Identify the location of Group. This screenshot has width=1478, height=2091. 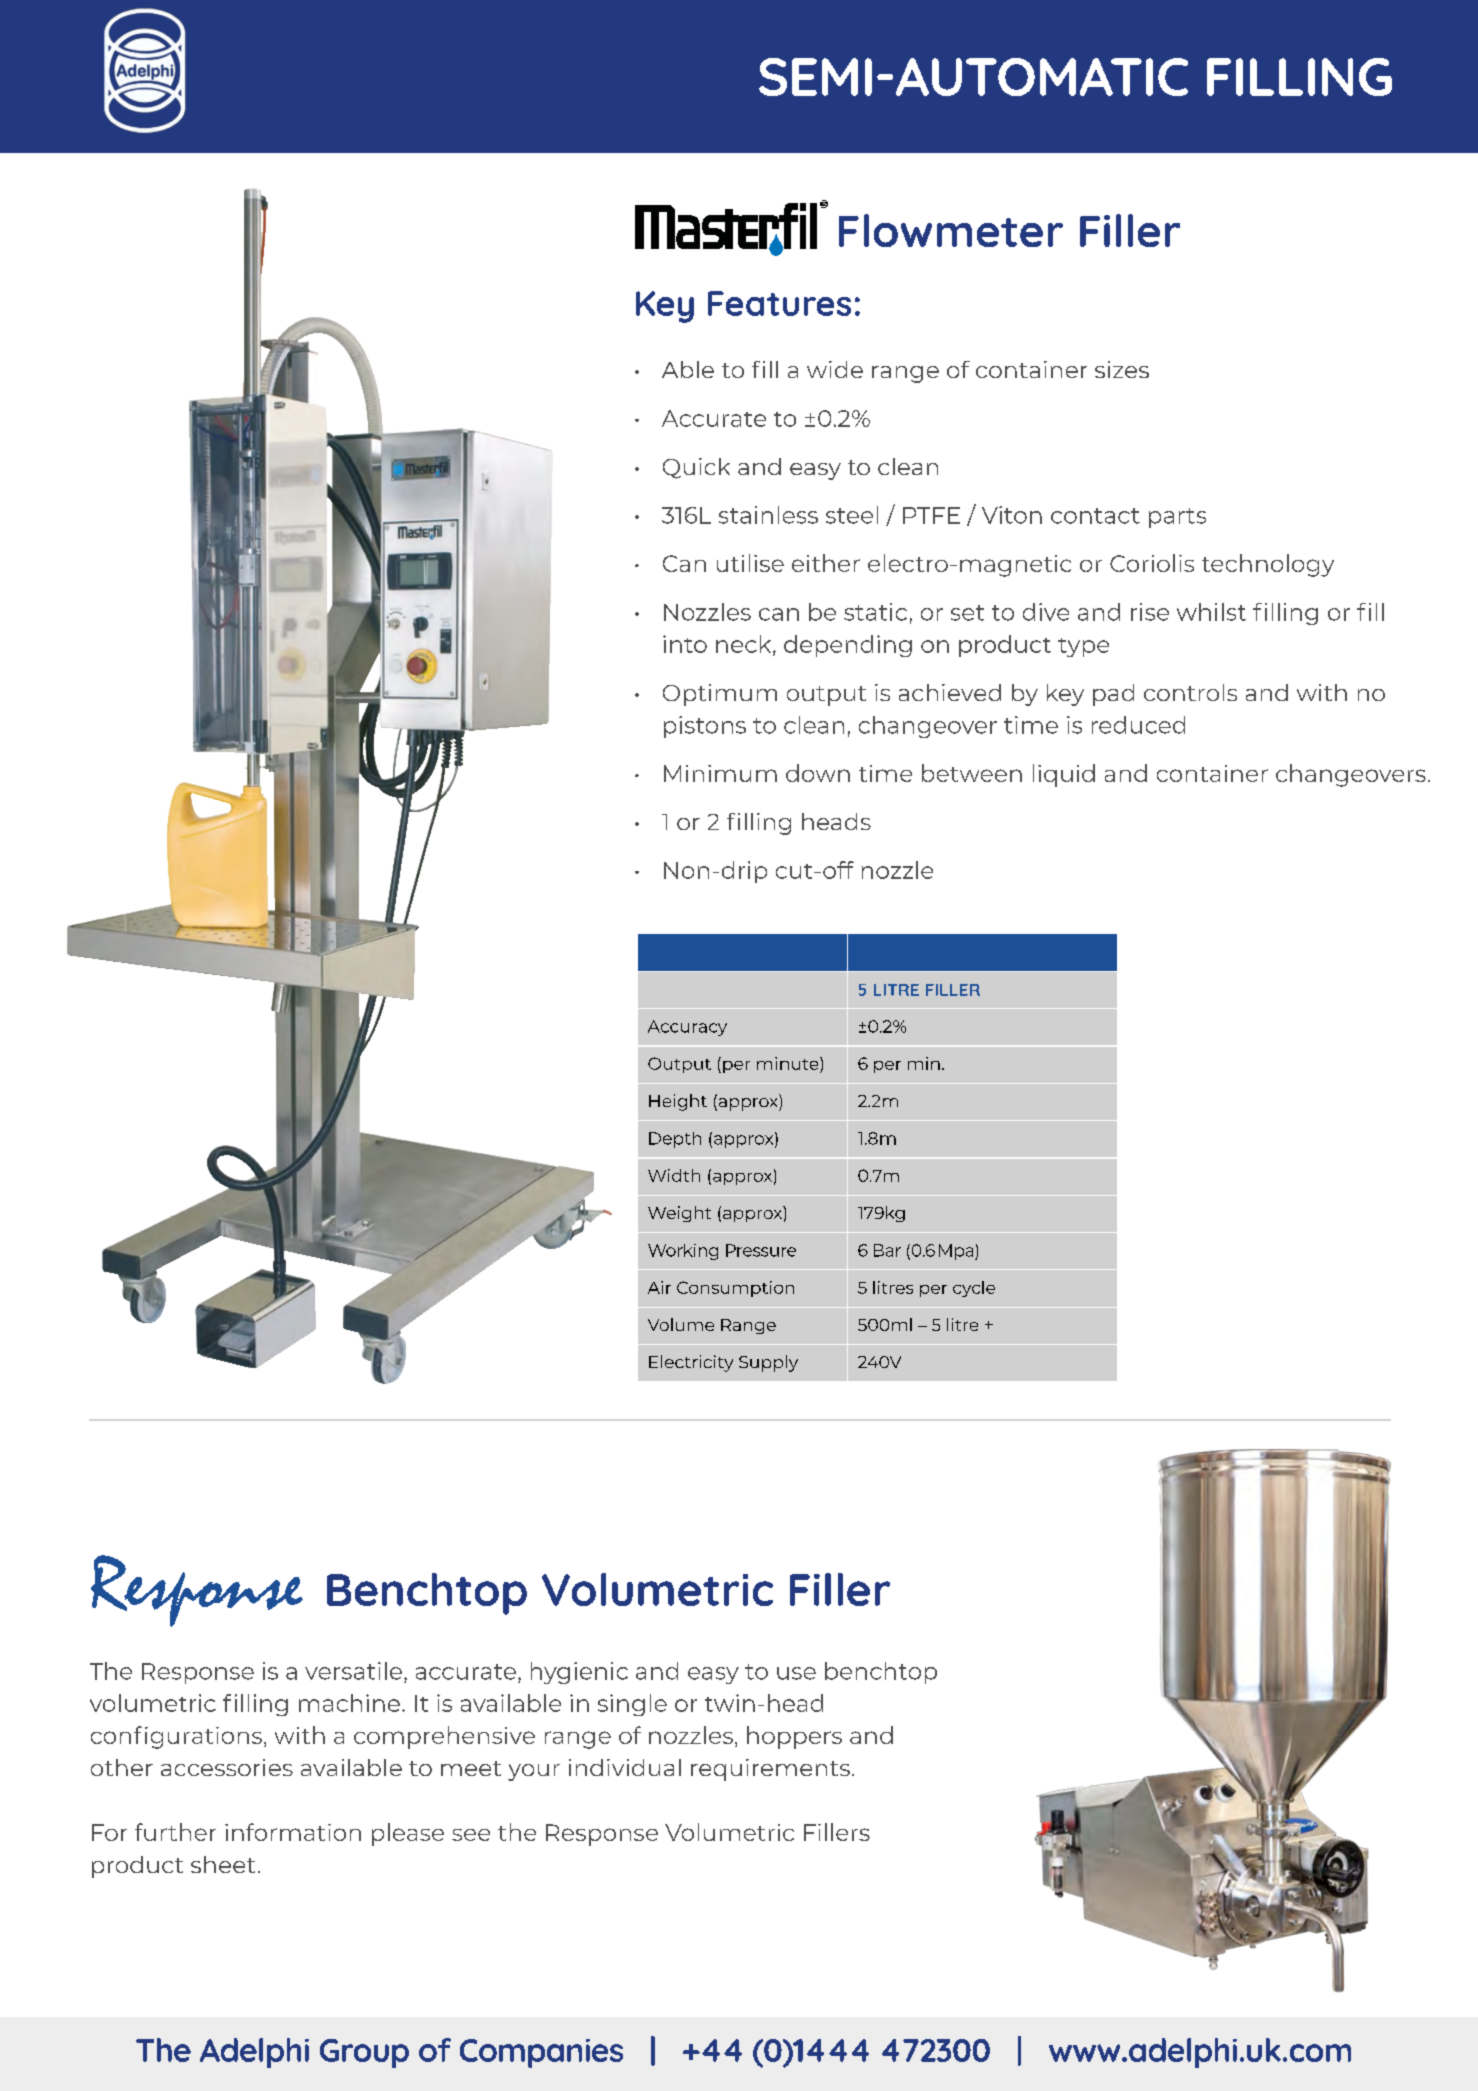
(364, 2053).
